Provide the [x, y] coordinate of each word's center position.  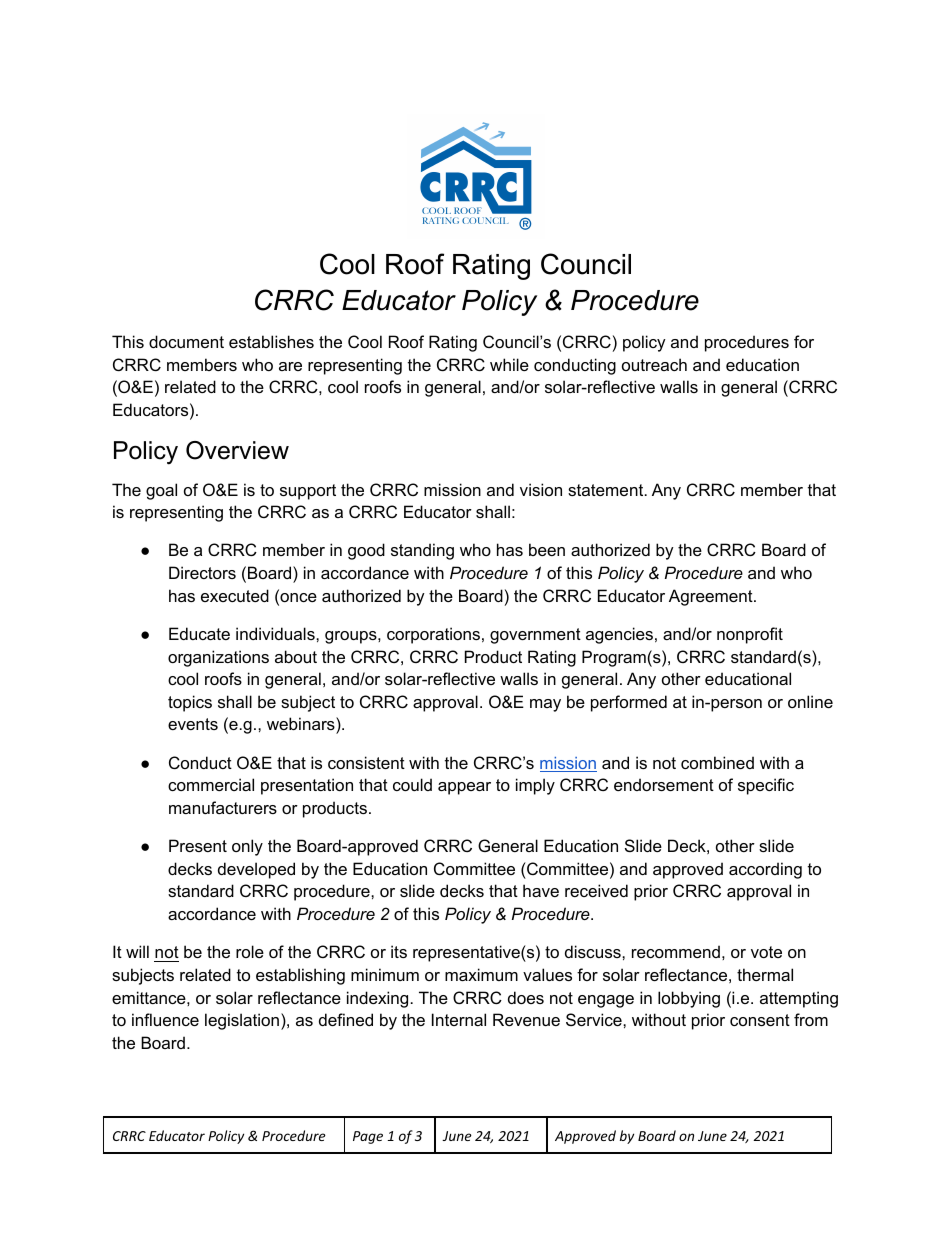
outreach [654, 364]
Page [368, 1137]
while [509, 364]
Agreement [712, 597]
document [186, 341]
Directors [202, 572]
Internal [459, 1019]
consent [760, 1020]
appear [464, 788]
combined [717, 762]
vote [766, 952]
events [193, 724]
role [250, 951]
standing [422, 551]
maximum [481, 974]
